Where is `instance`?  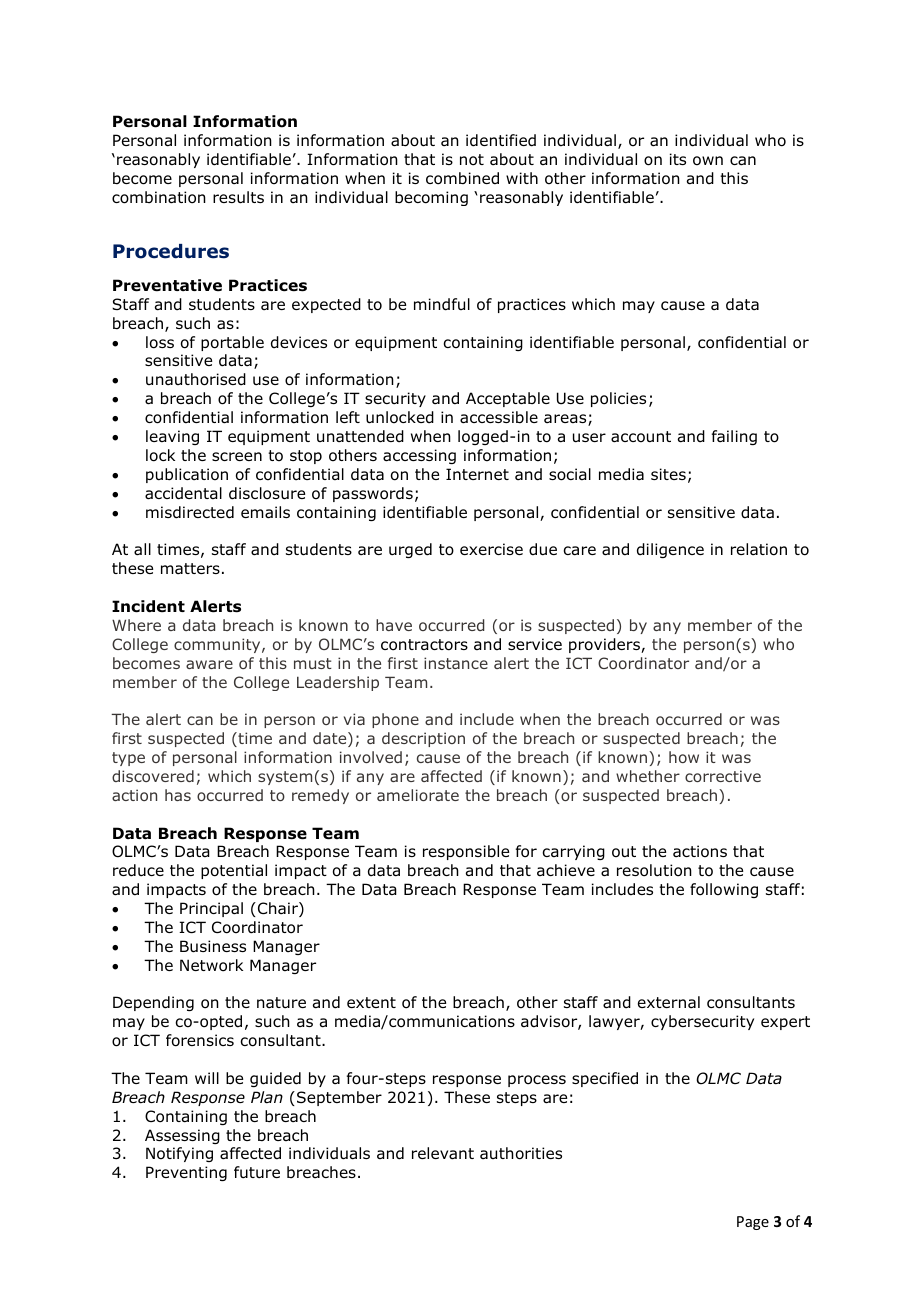
instance is located at coordinates (456, 663).
